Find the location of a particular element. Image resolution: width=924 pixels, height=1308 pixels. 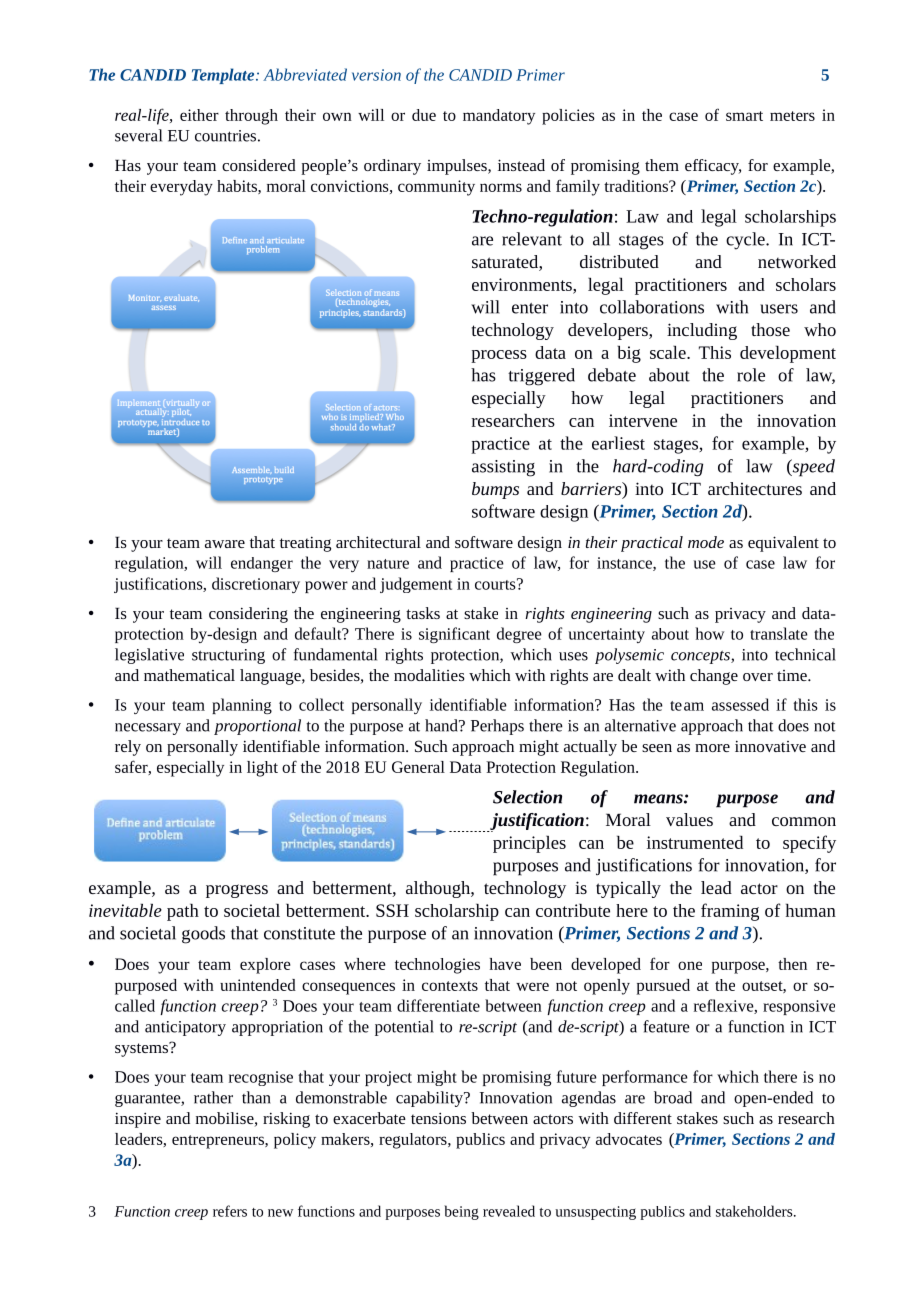

goods is located at coordinates (203, 935).
